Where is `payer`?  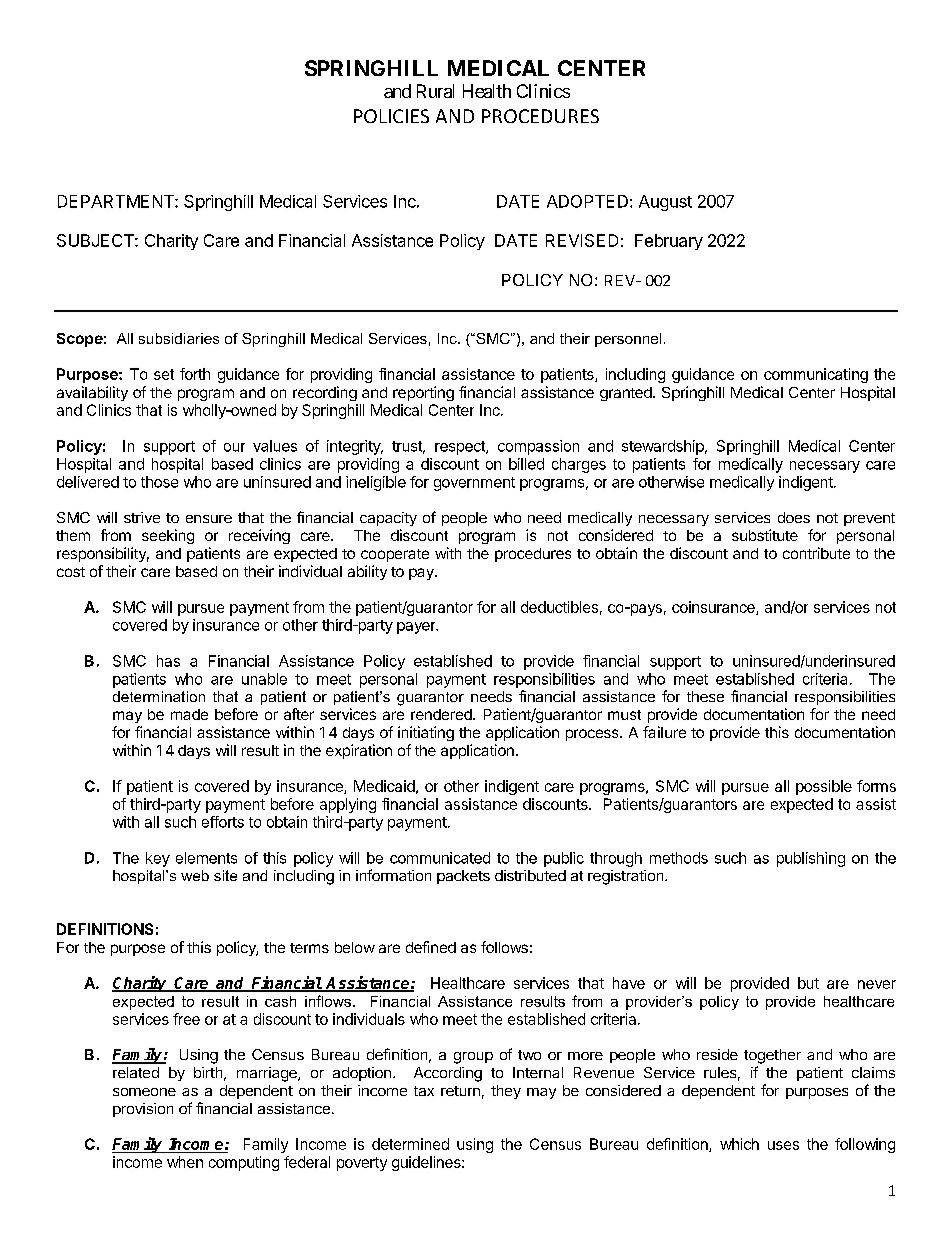
payer is located at coordinates (417, 628).
